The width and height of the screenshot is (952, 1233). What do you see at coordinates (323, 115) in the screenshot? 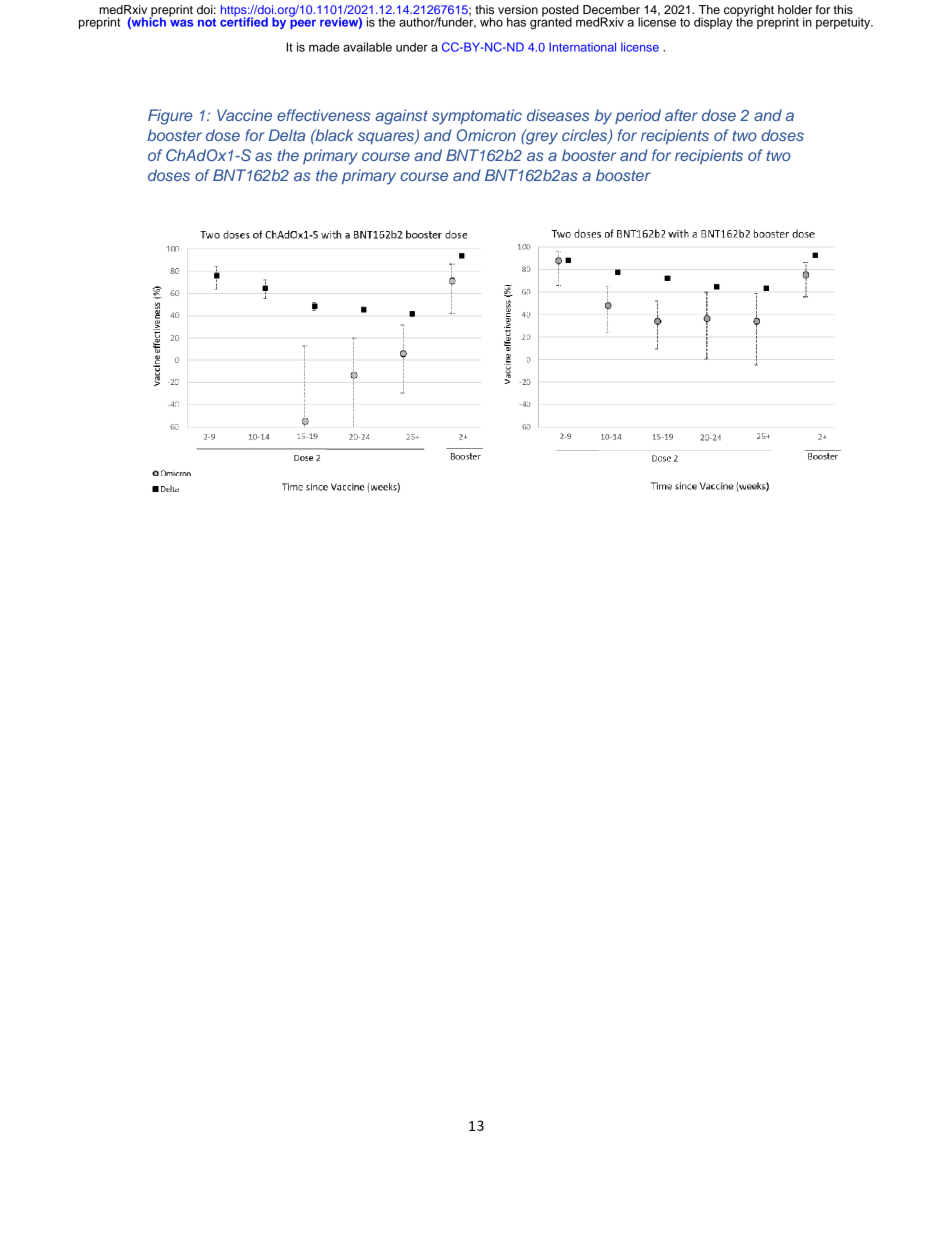
I see `effectiveness` at bounding box center [323, 115].
